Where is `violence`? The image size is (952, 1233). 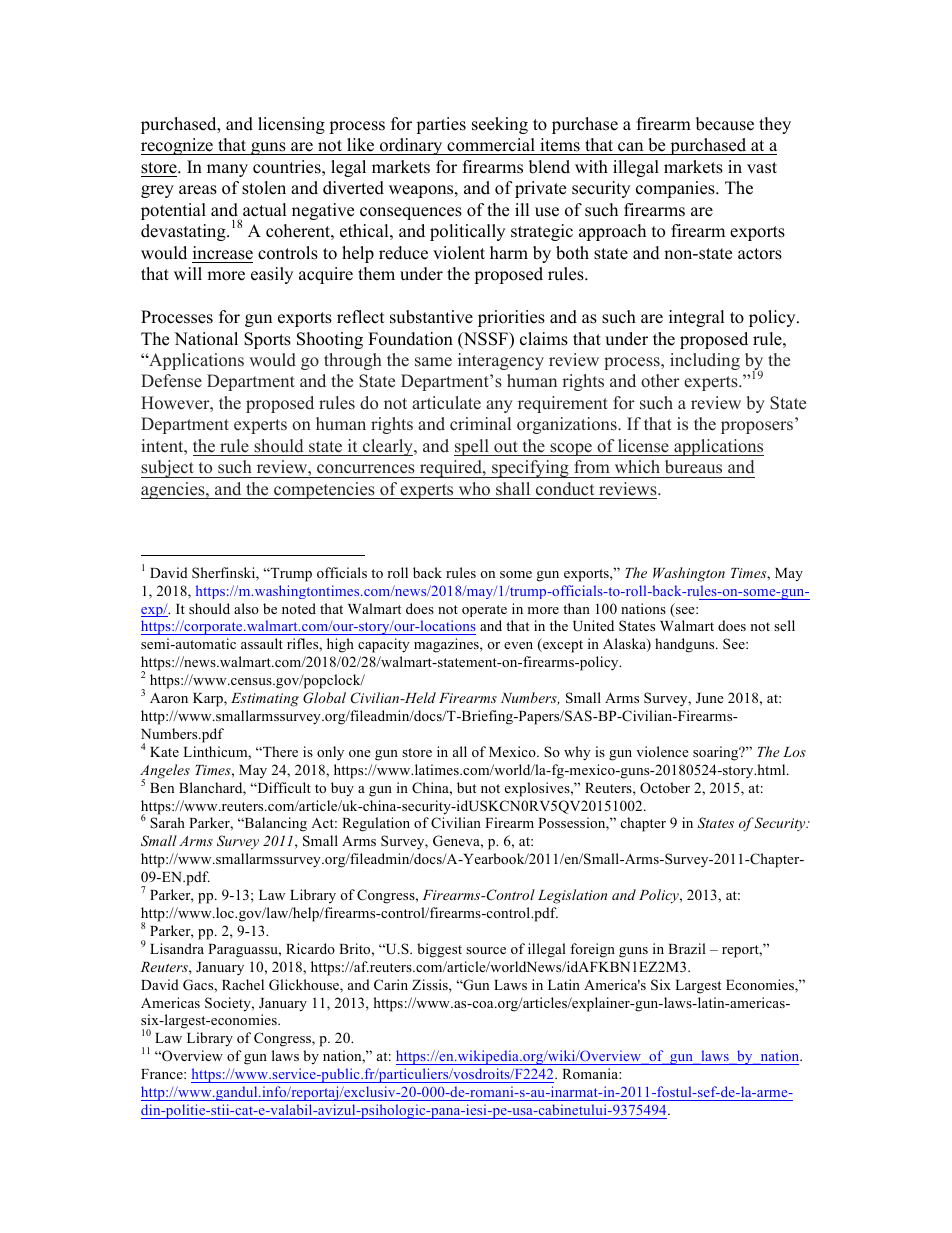
violence is located at coordinates (662, 751).
